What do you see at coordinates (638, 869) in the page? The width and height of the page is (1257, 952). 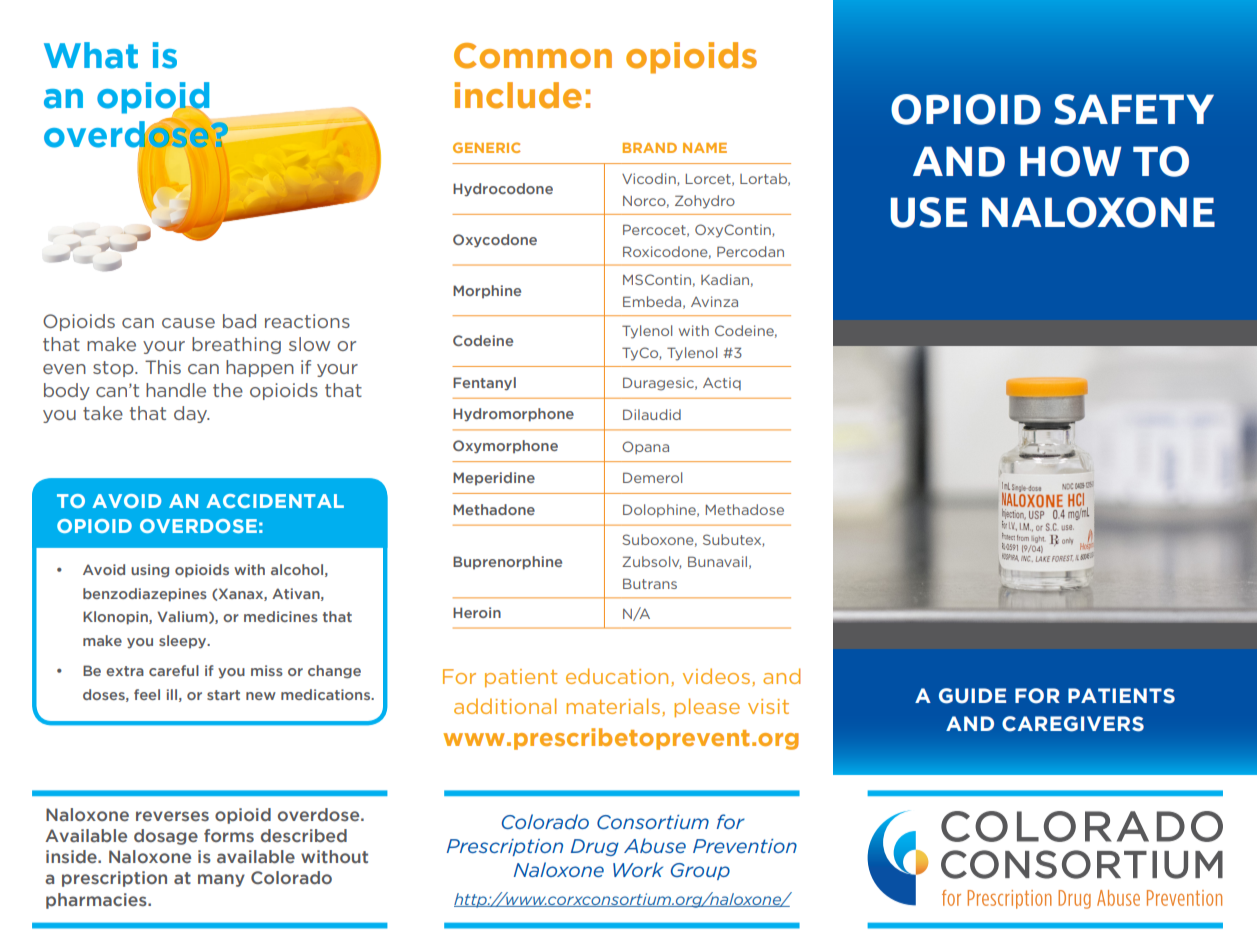 I see `Work` at bounding box center [638, 869].
